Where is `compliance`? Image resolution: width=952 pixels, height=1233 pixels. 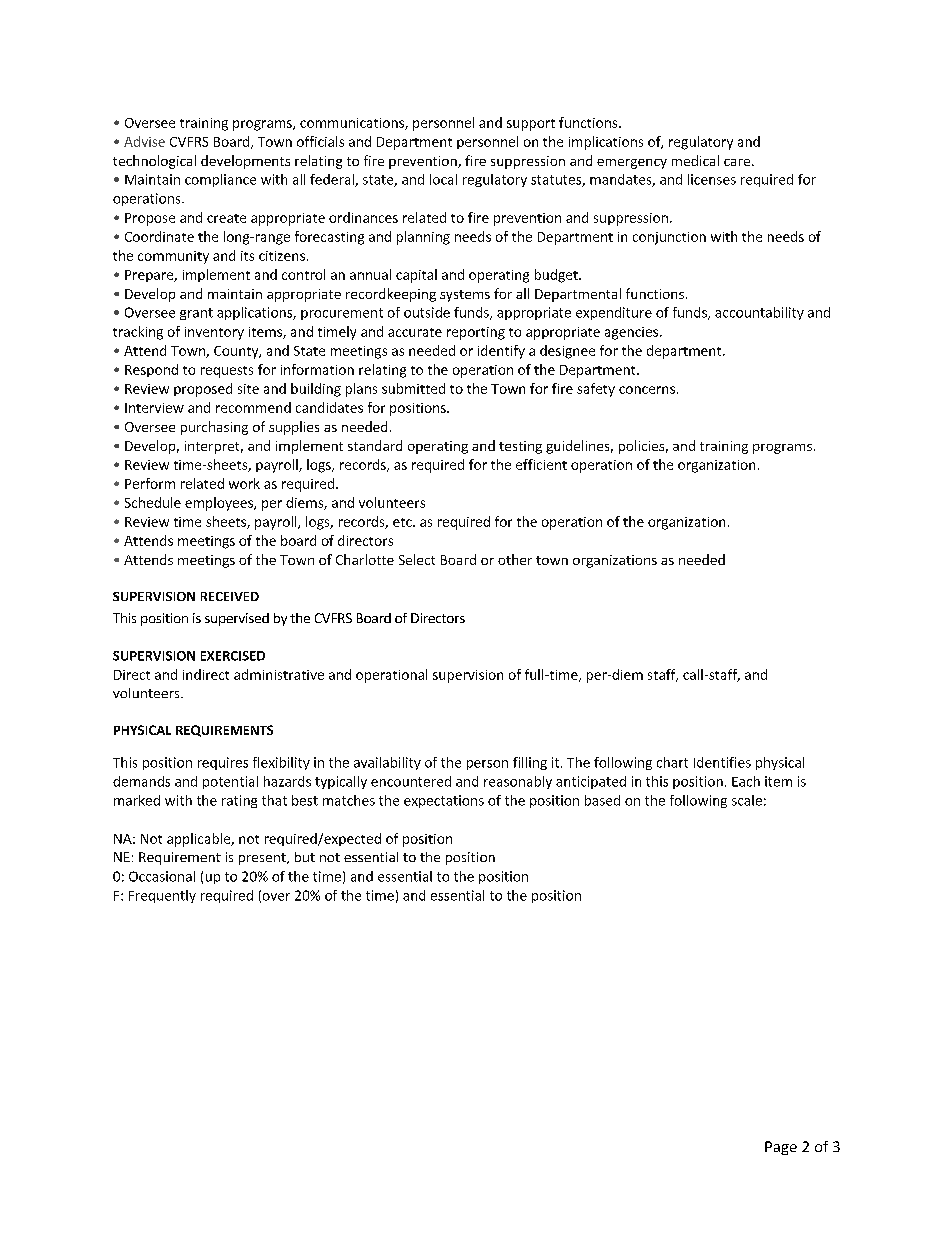 compliance is located at coordinates (220, 180).
